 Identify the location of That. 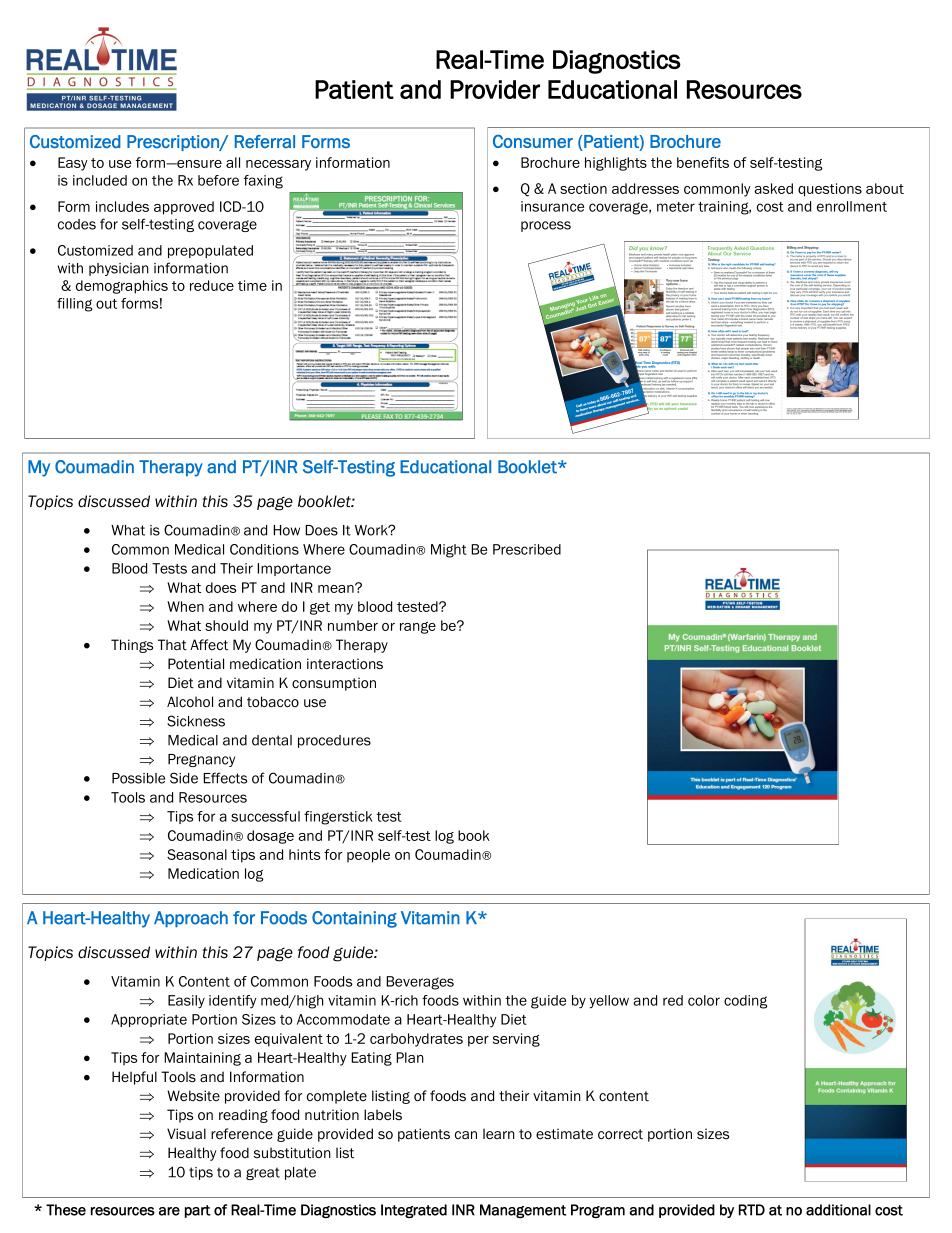
(172, 644).
